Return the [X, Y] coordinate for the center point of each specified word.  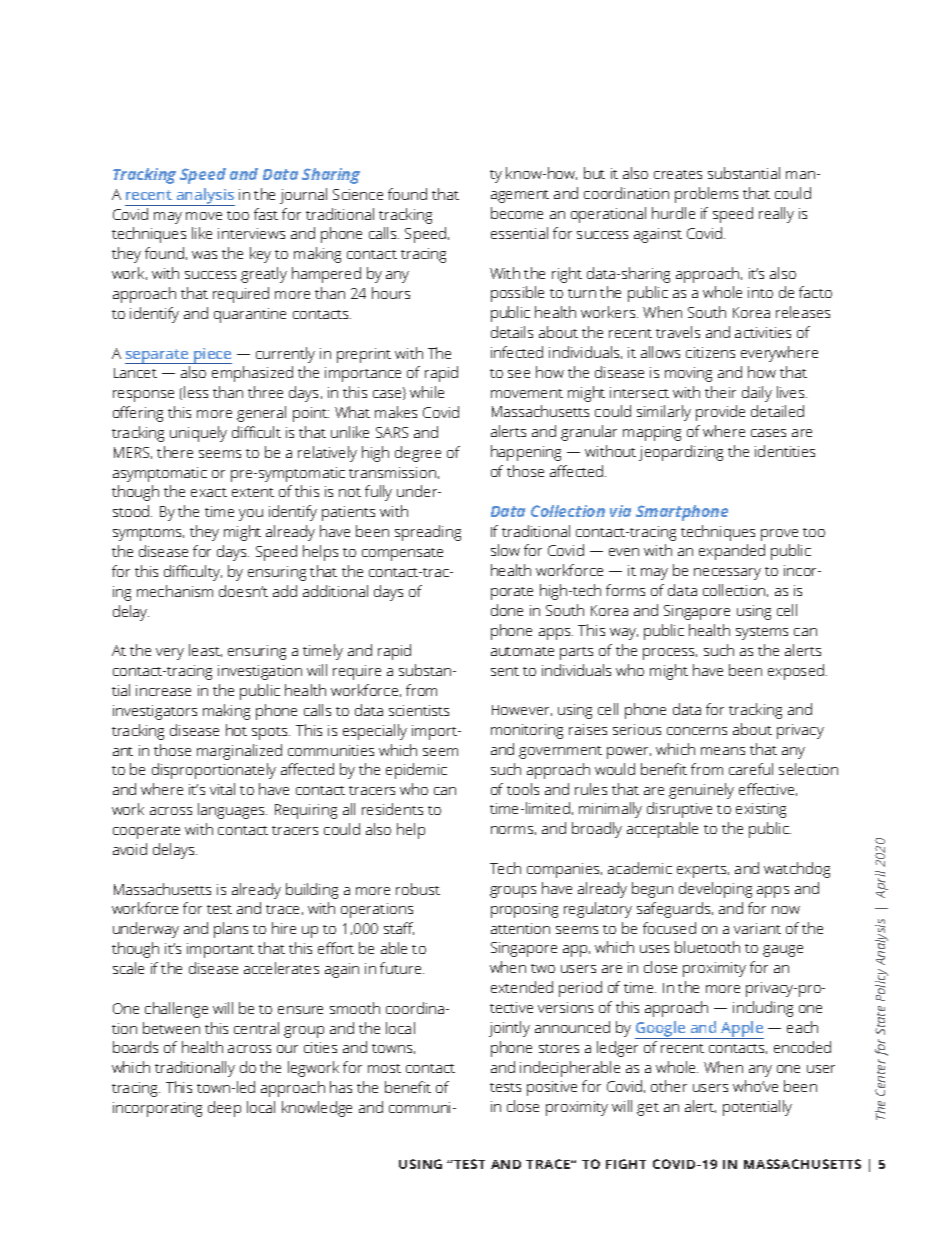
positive [552, 1088]
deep [224, 1109]
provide [720, 413]
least [205, 650]
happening [526, 453]
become [517, 213]
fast [266, 214]
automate [522, 651]
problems [706, 195]
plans [231, 930]
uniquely [198, 434]
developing [715, 890]
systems [762, 633]
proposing [524, 910]
